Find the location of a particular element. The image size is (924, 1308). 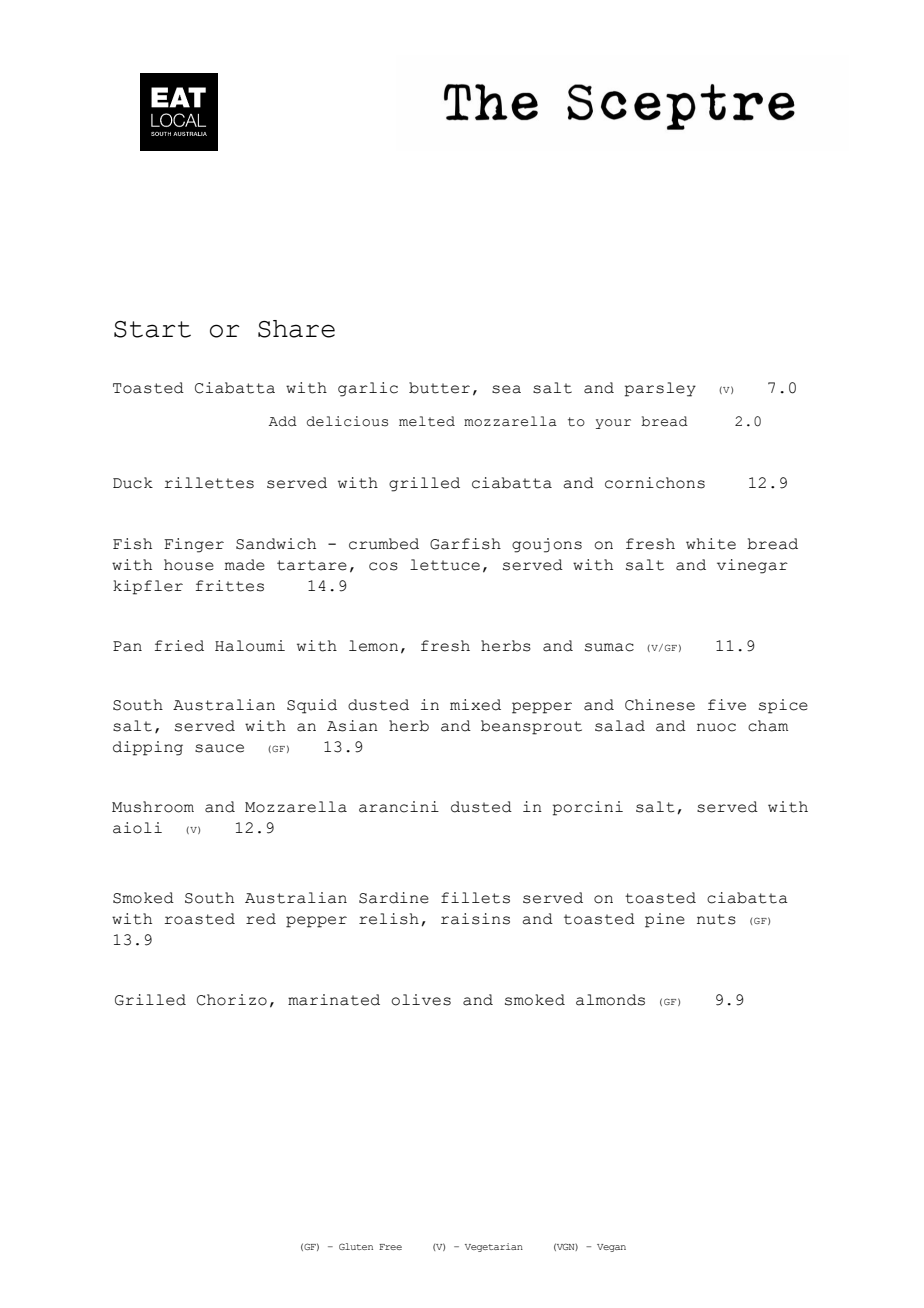

sea is located at coordinates (506, 389).
